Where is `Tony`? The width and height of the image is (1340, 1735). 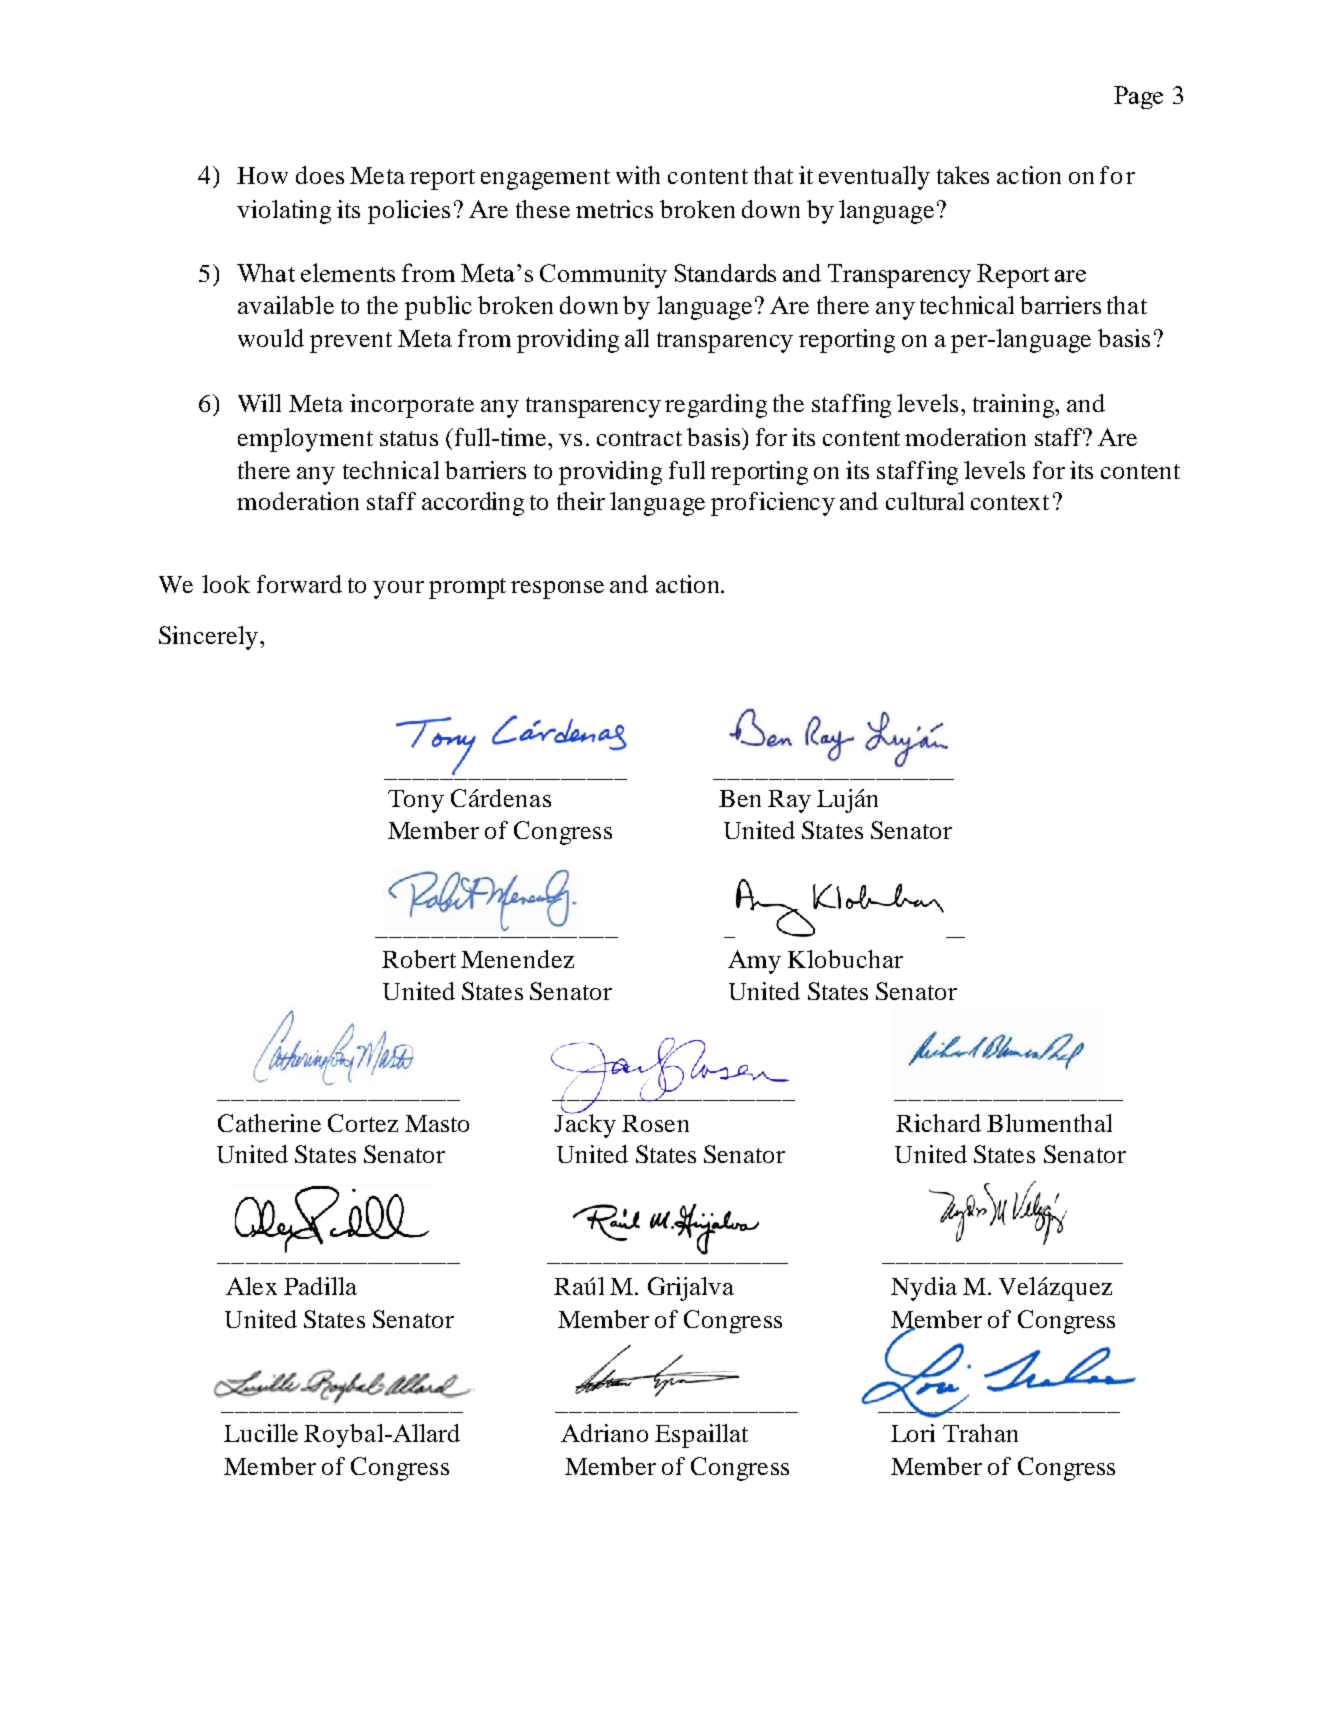 Tony is located at coordinates (416, 801).
